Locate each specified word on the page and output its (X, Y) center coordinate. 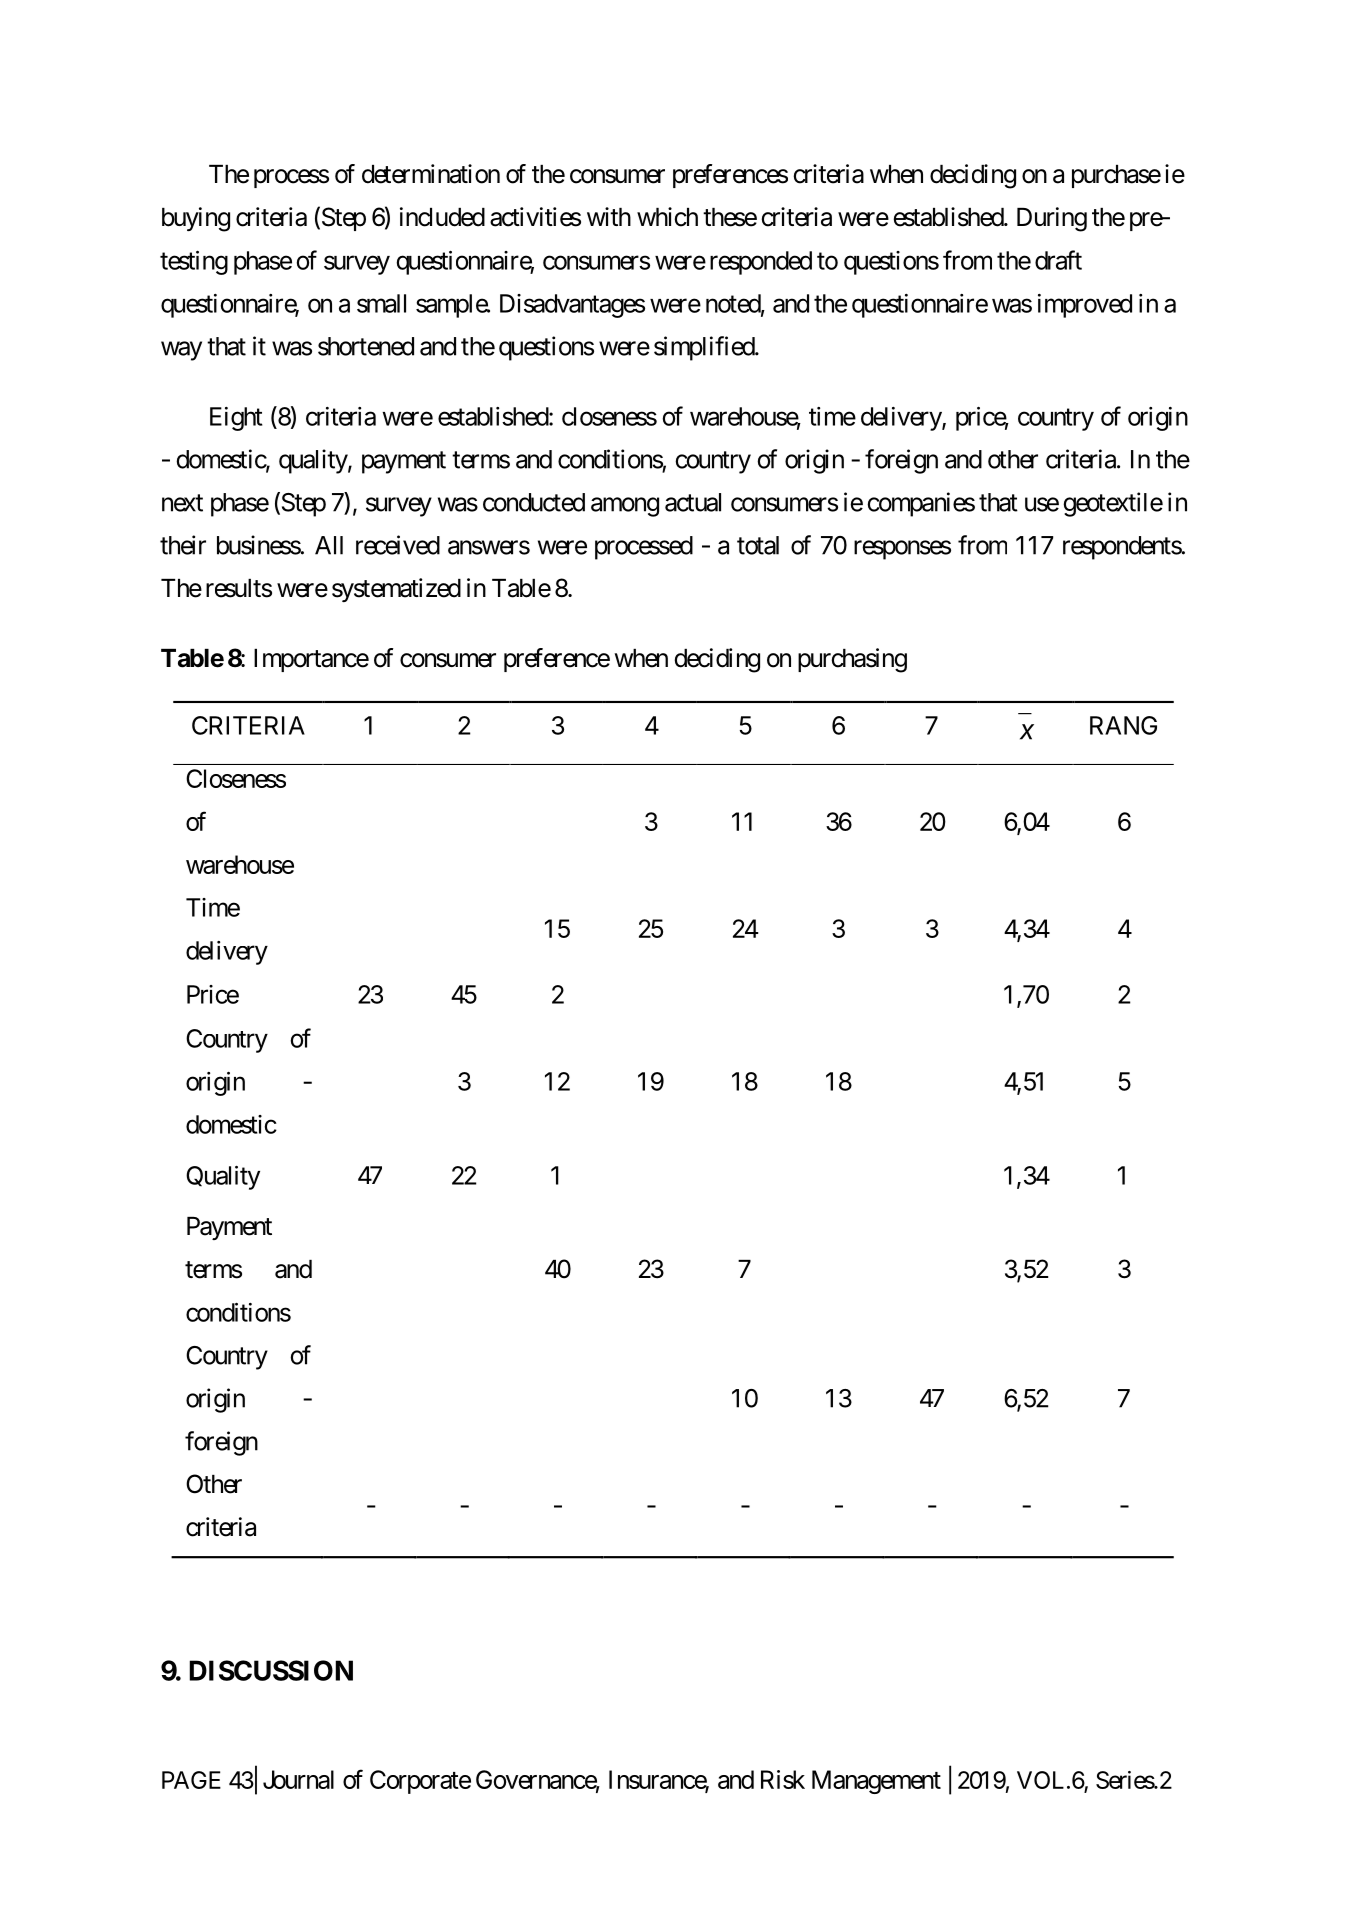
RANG (1123, 725)
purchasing (852, 660)
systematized (396, 590)
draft (1058, 260)
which (667, 217)
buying (196, 219)
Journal (298, 1779)
